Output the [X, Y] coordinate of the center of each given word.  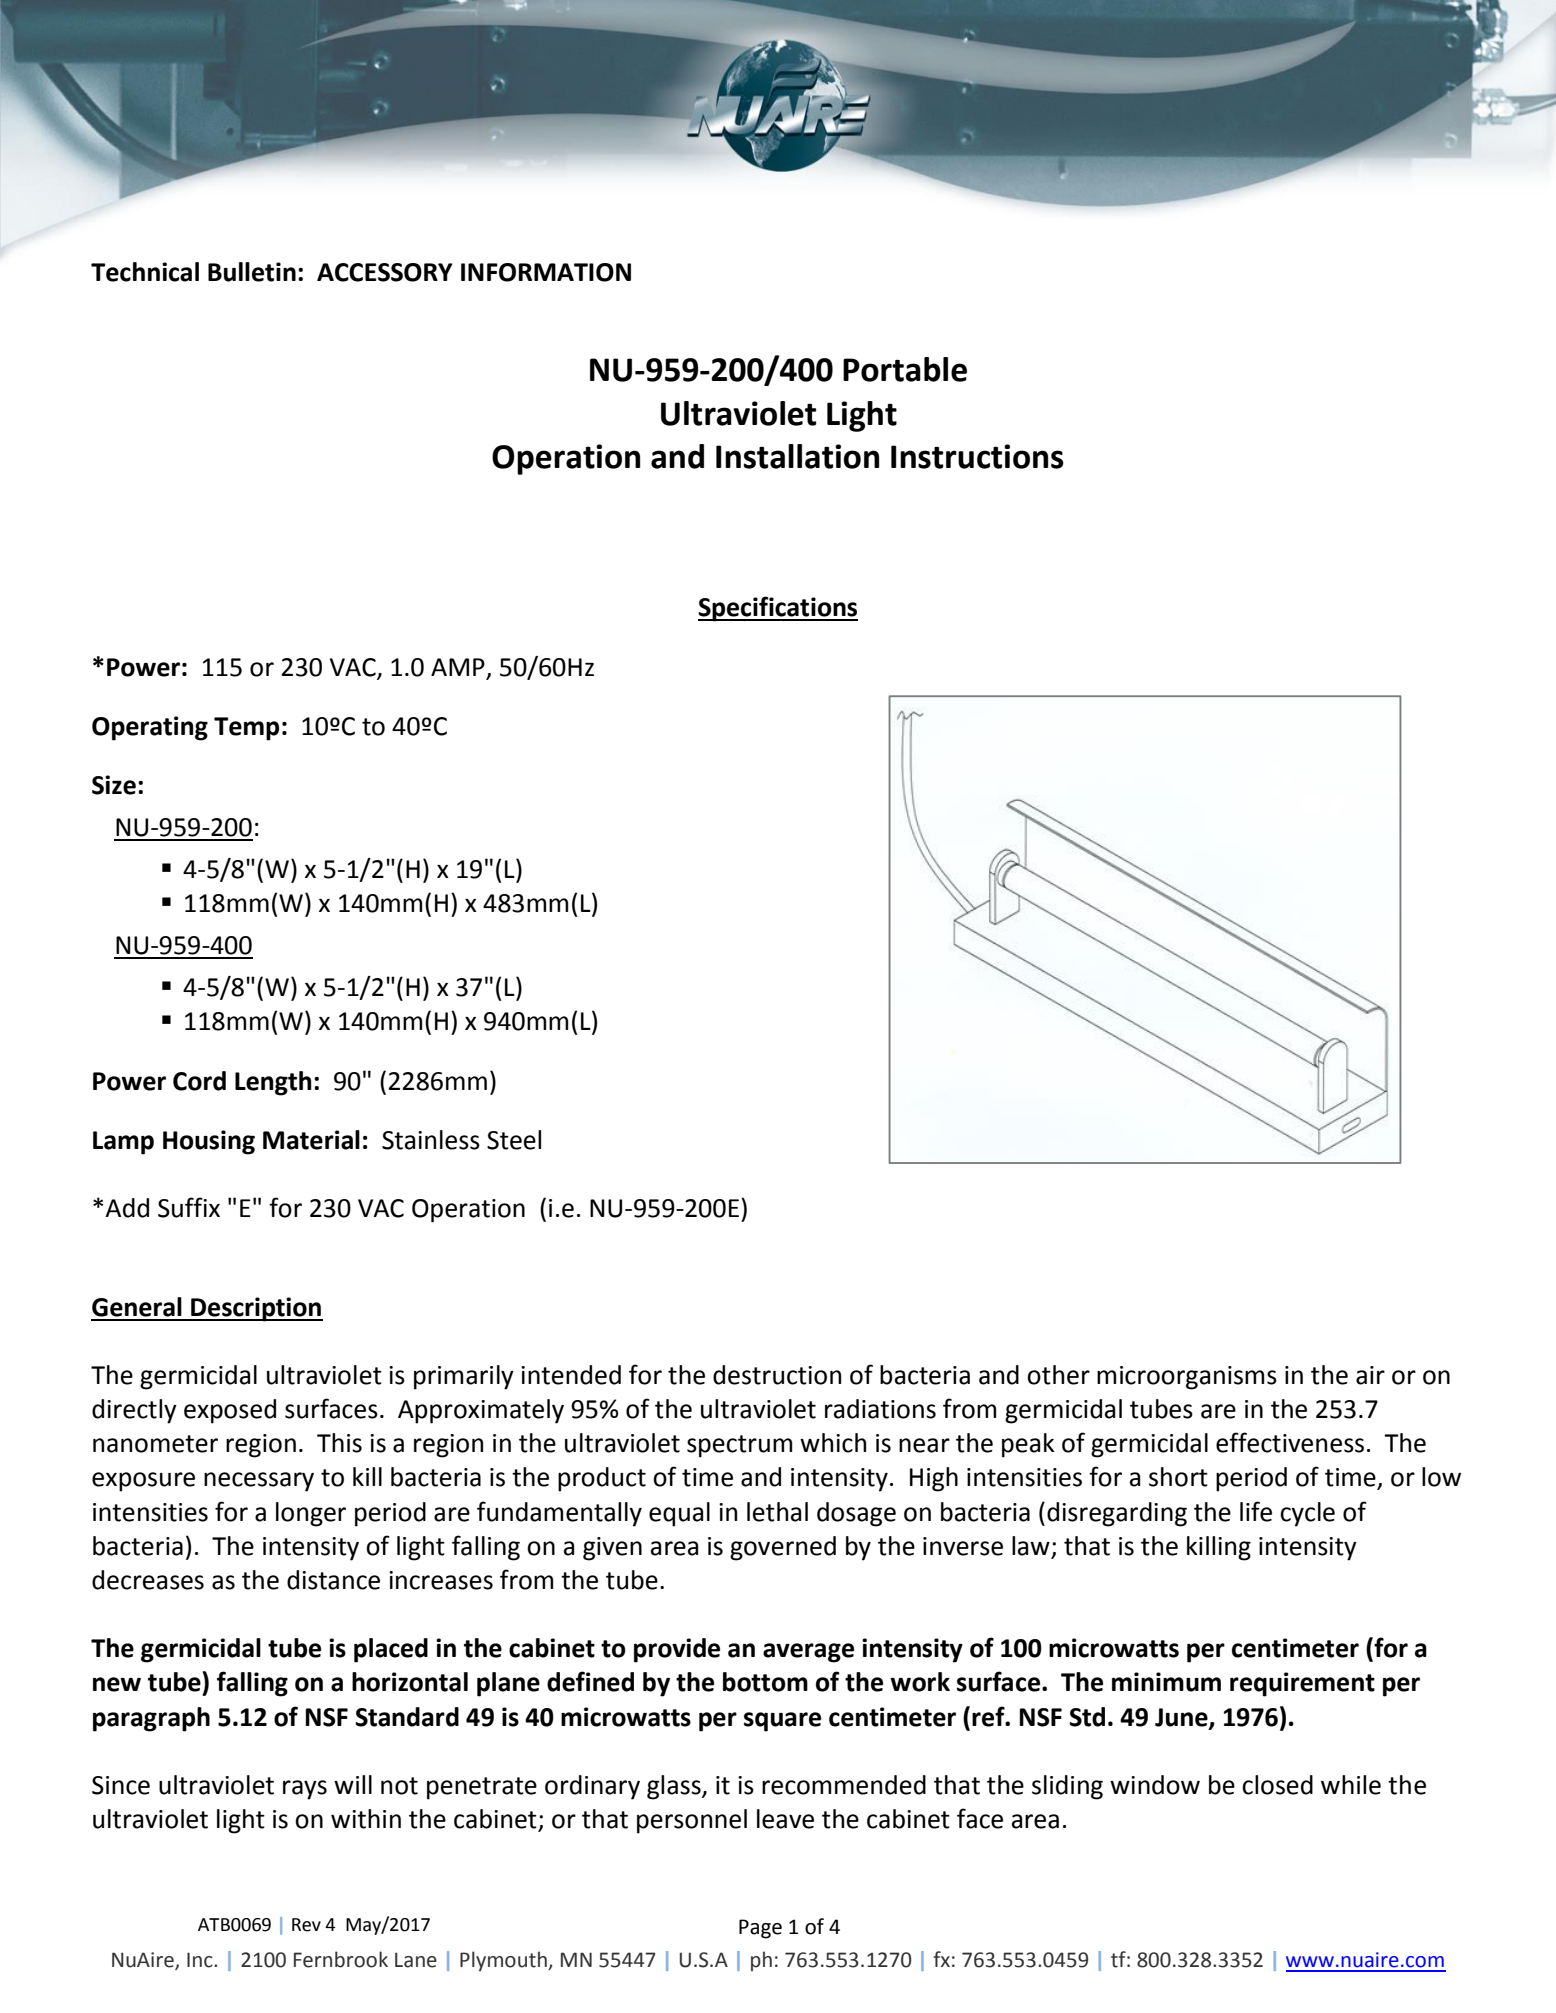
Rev [306, 1925]
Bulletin [252, 272]
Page [760, 1929]
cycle [1307, 1514]
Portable [905, 369]
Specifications [778, 609]
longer [311, 1514]
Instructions [977, 456]
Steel [514, 1140]
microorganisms [1187, 1378]
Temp [246, 729]
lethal [777, 1512]
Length [273, 1083]
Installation [797, 456]
